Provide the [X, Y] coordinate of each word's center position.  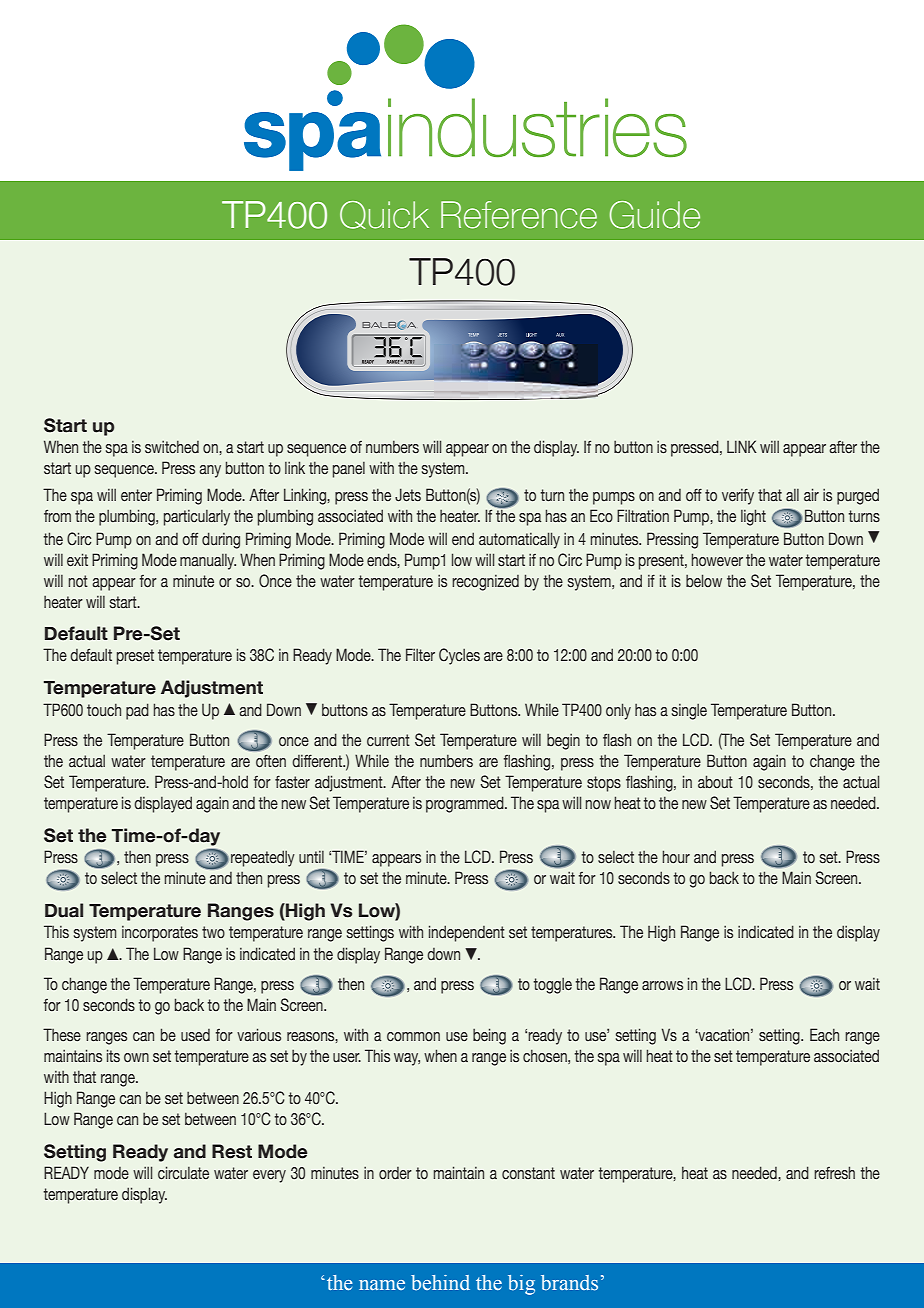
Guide [655, 215]
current [388, 740]
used [195, 1035]
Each [824, 1035]
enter [136, 495]
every [269, 1176]
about [715, 782]
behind [440, 1283]
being [489, 1036]
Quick [384, 215]
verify [738, 496]
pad [137, 711]
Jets [408, 495]
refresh [834, 1173]
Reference [519, 215]
